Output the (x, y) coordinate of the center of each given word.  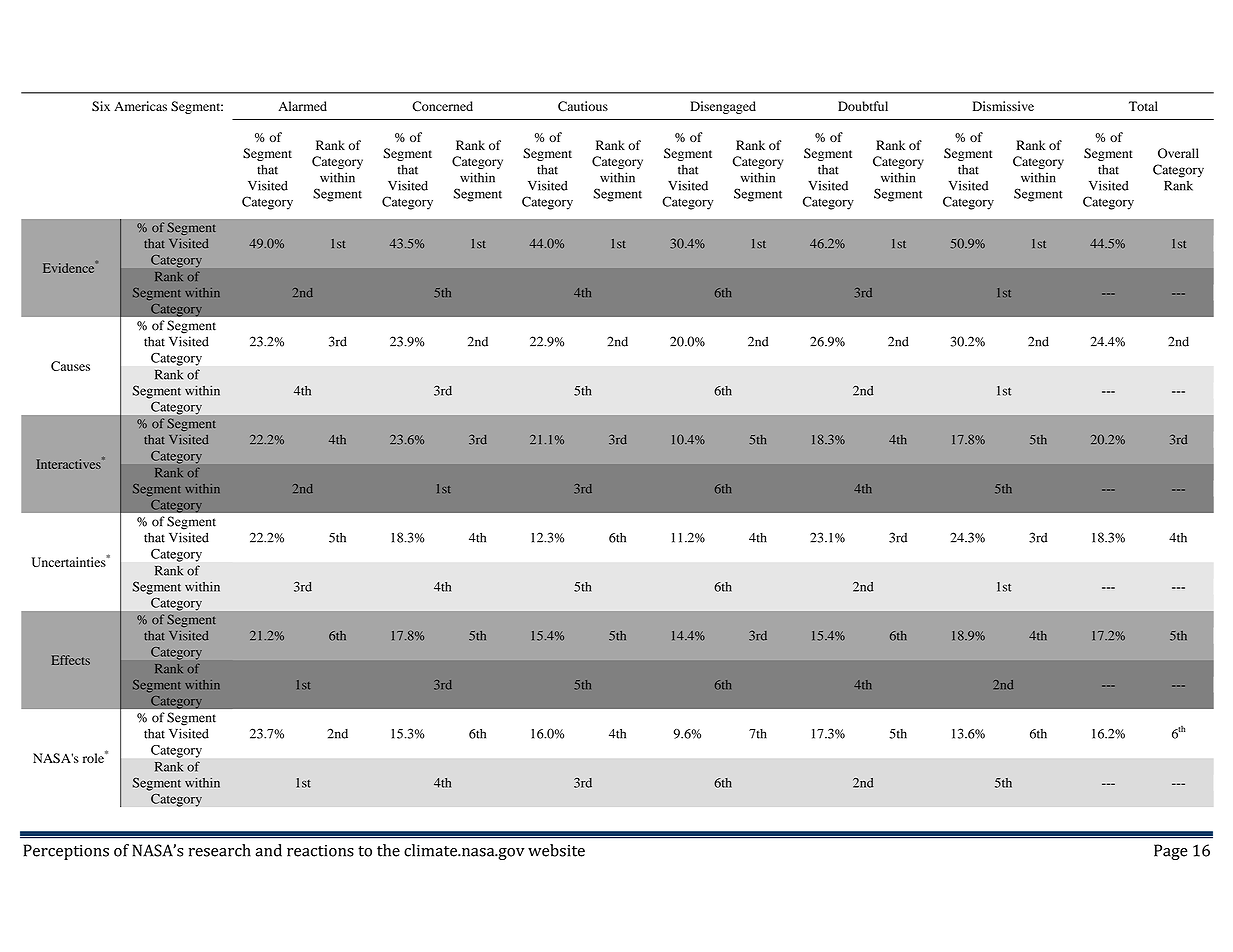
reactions (320, 851)
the (388, 850)
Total (1143, 106)
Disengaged (723, 107)
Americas (140, 106)
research (219, 850)
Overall (1178, 153)
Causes (70, 366)
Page (1171, 852)
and (268, 850)
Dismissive (1003, 106)
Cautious (583, 106)
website (556, 850)
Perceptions (66, 852)
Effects (71, 660)
